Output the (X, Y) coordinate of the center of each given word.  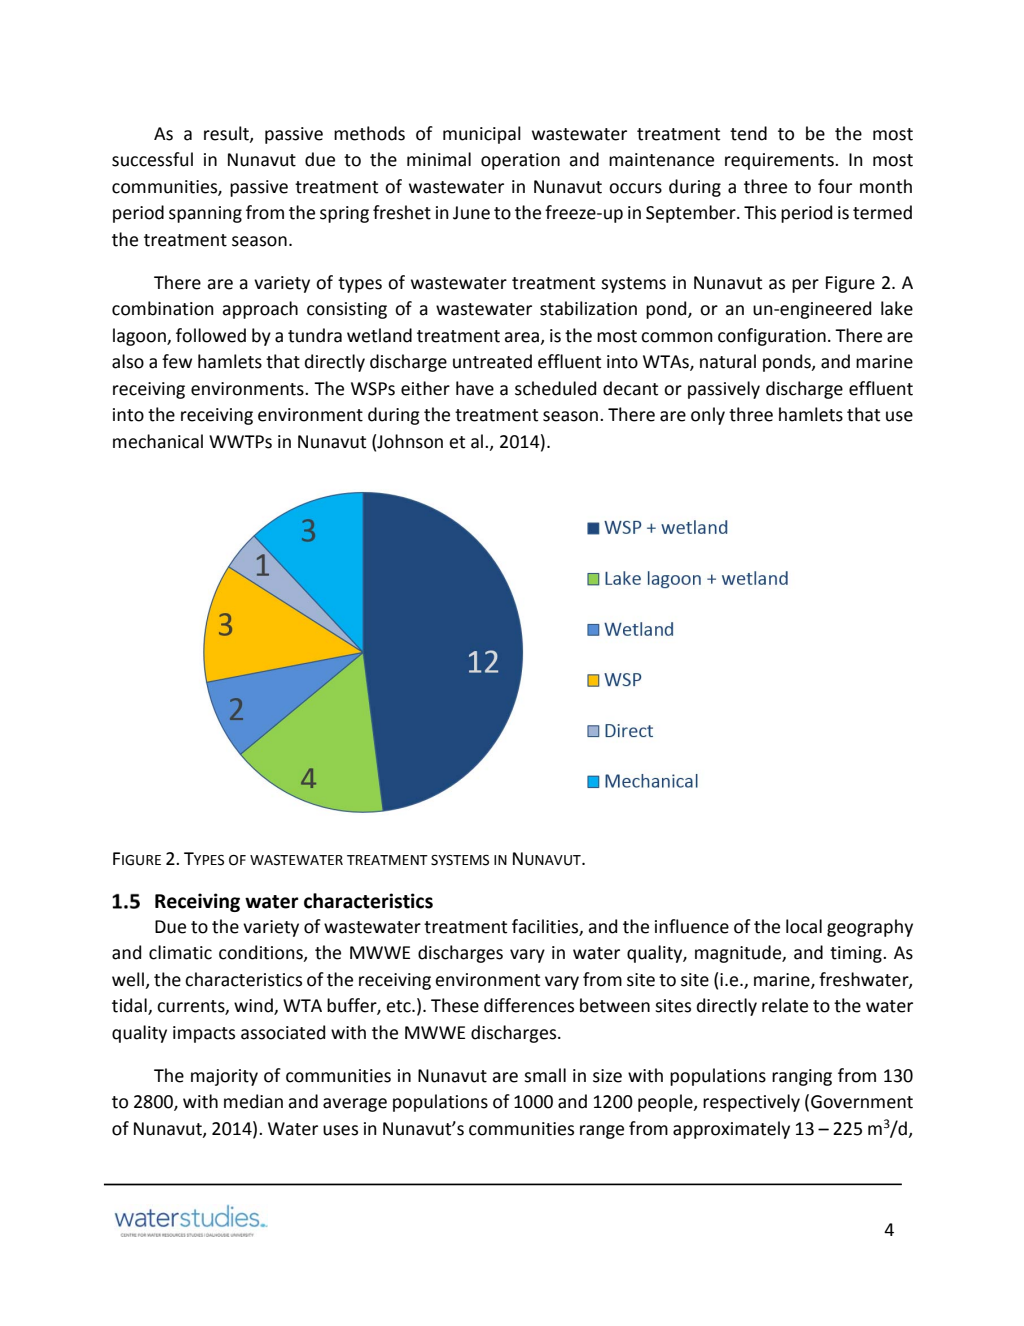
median (253, 1101)
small (545, 1075)
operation (520, 161)
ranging (802, 1077)
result (227, 134)
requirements (780, 161)
